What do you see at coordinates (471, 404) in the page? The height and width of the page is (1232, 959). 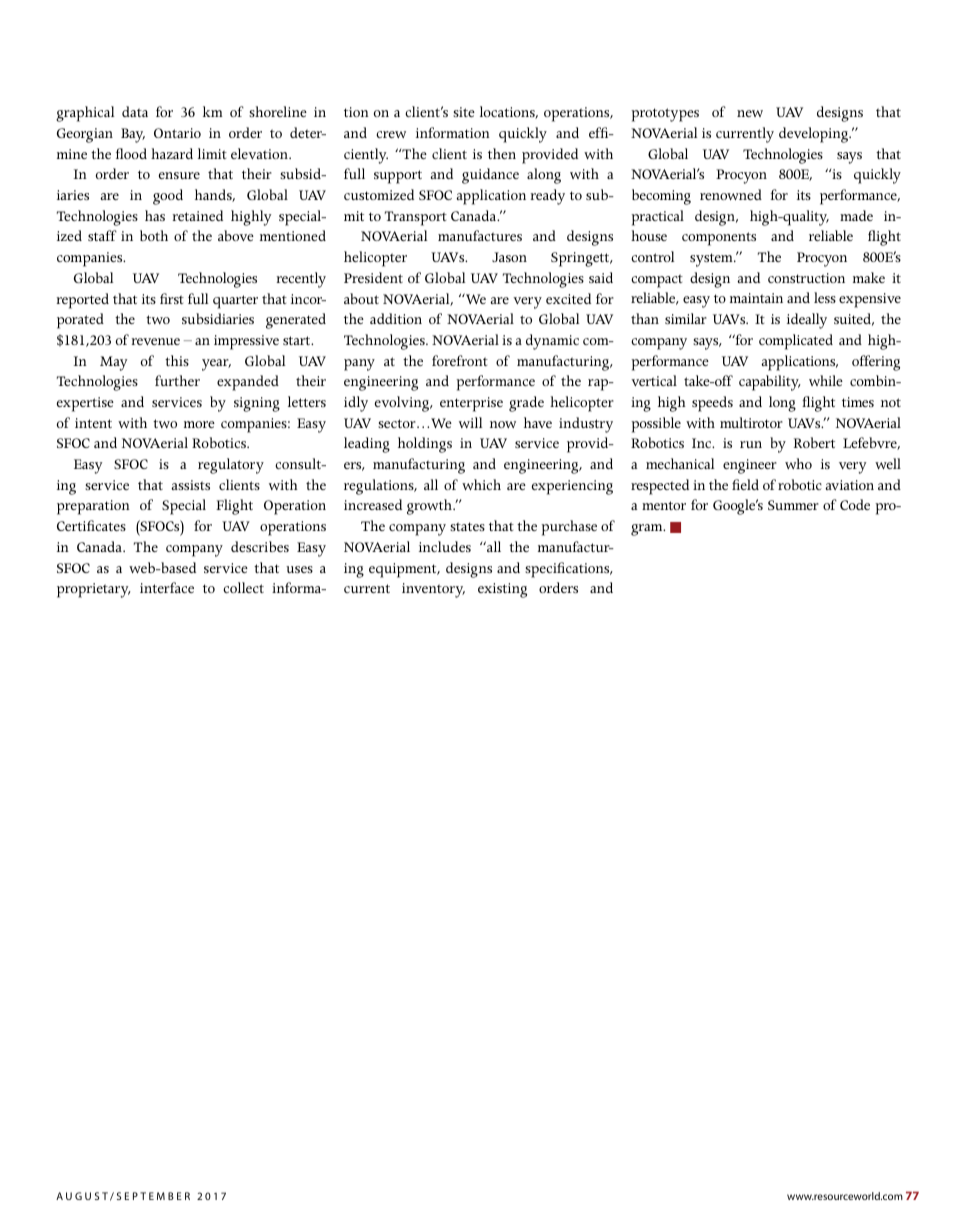 I see `enterprise` at bounding box center [471, 404].
